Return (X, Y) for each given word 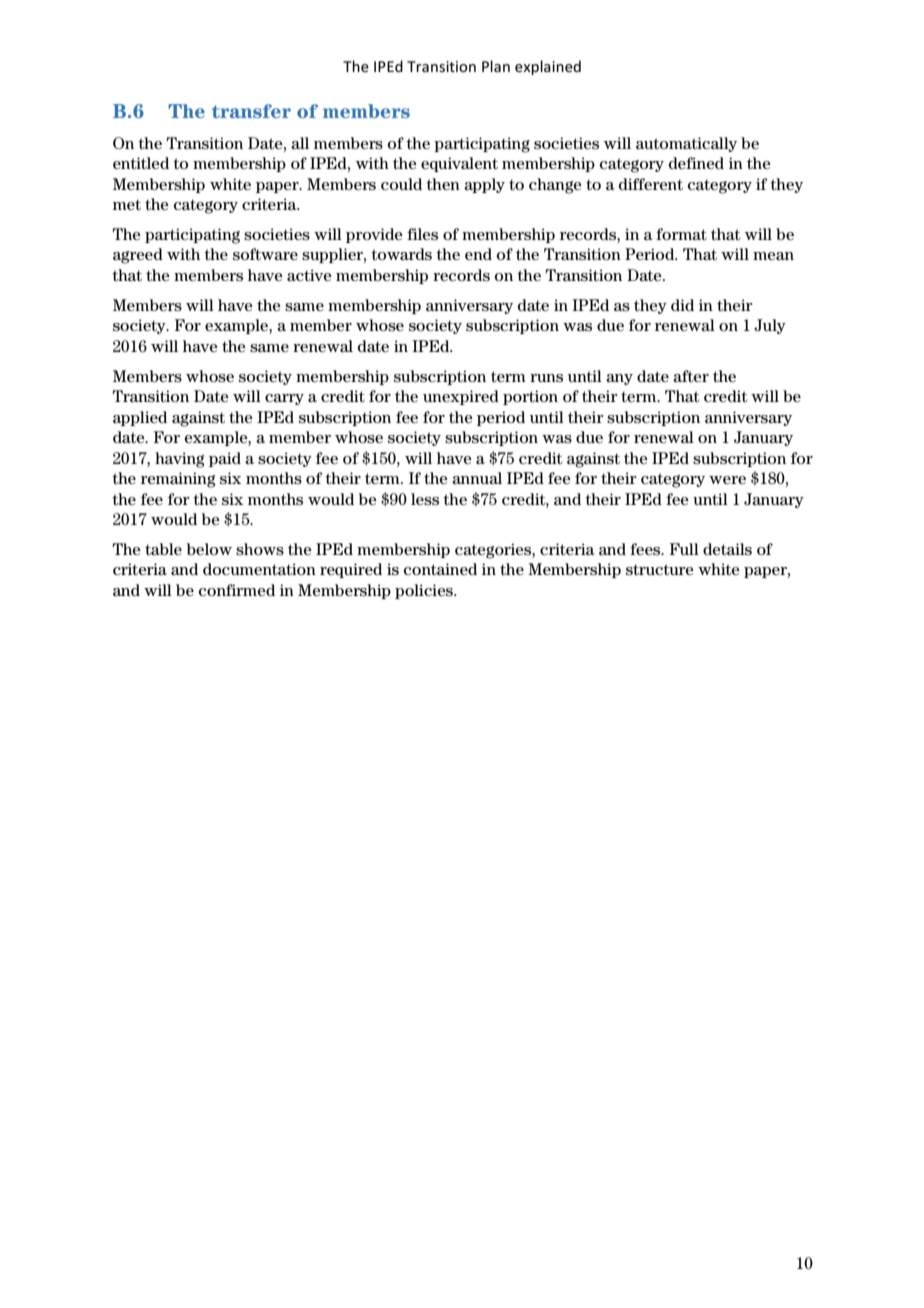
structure (660, 570)
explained (548, 67)
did (682, 305)
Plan (496, 66)
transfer (251, 111)
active (309, 275)
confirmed (237, 590)
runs (546, 378)
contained (440, 569)
